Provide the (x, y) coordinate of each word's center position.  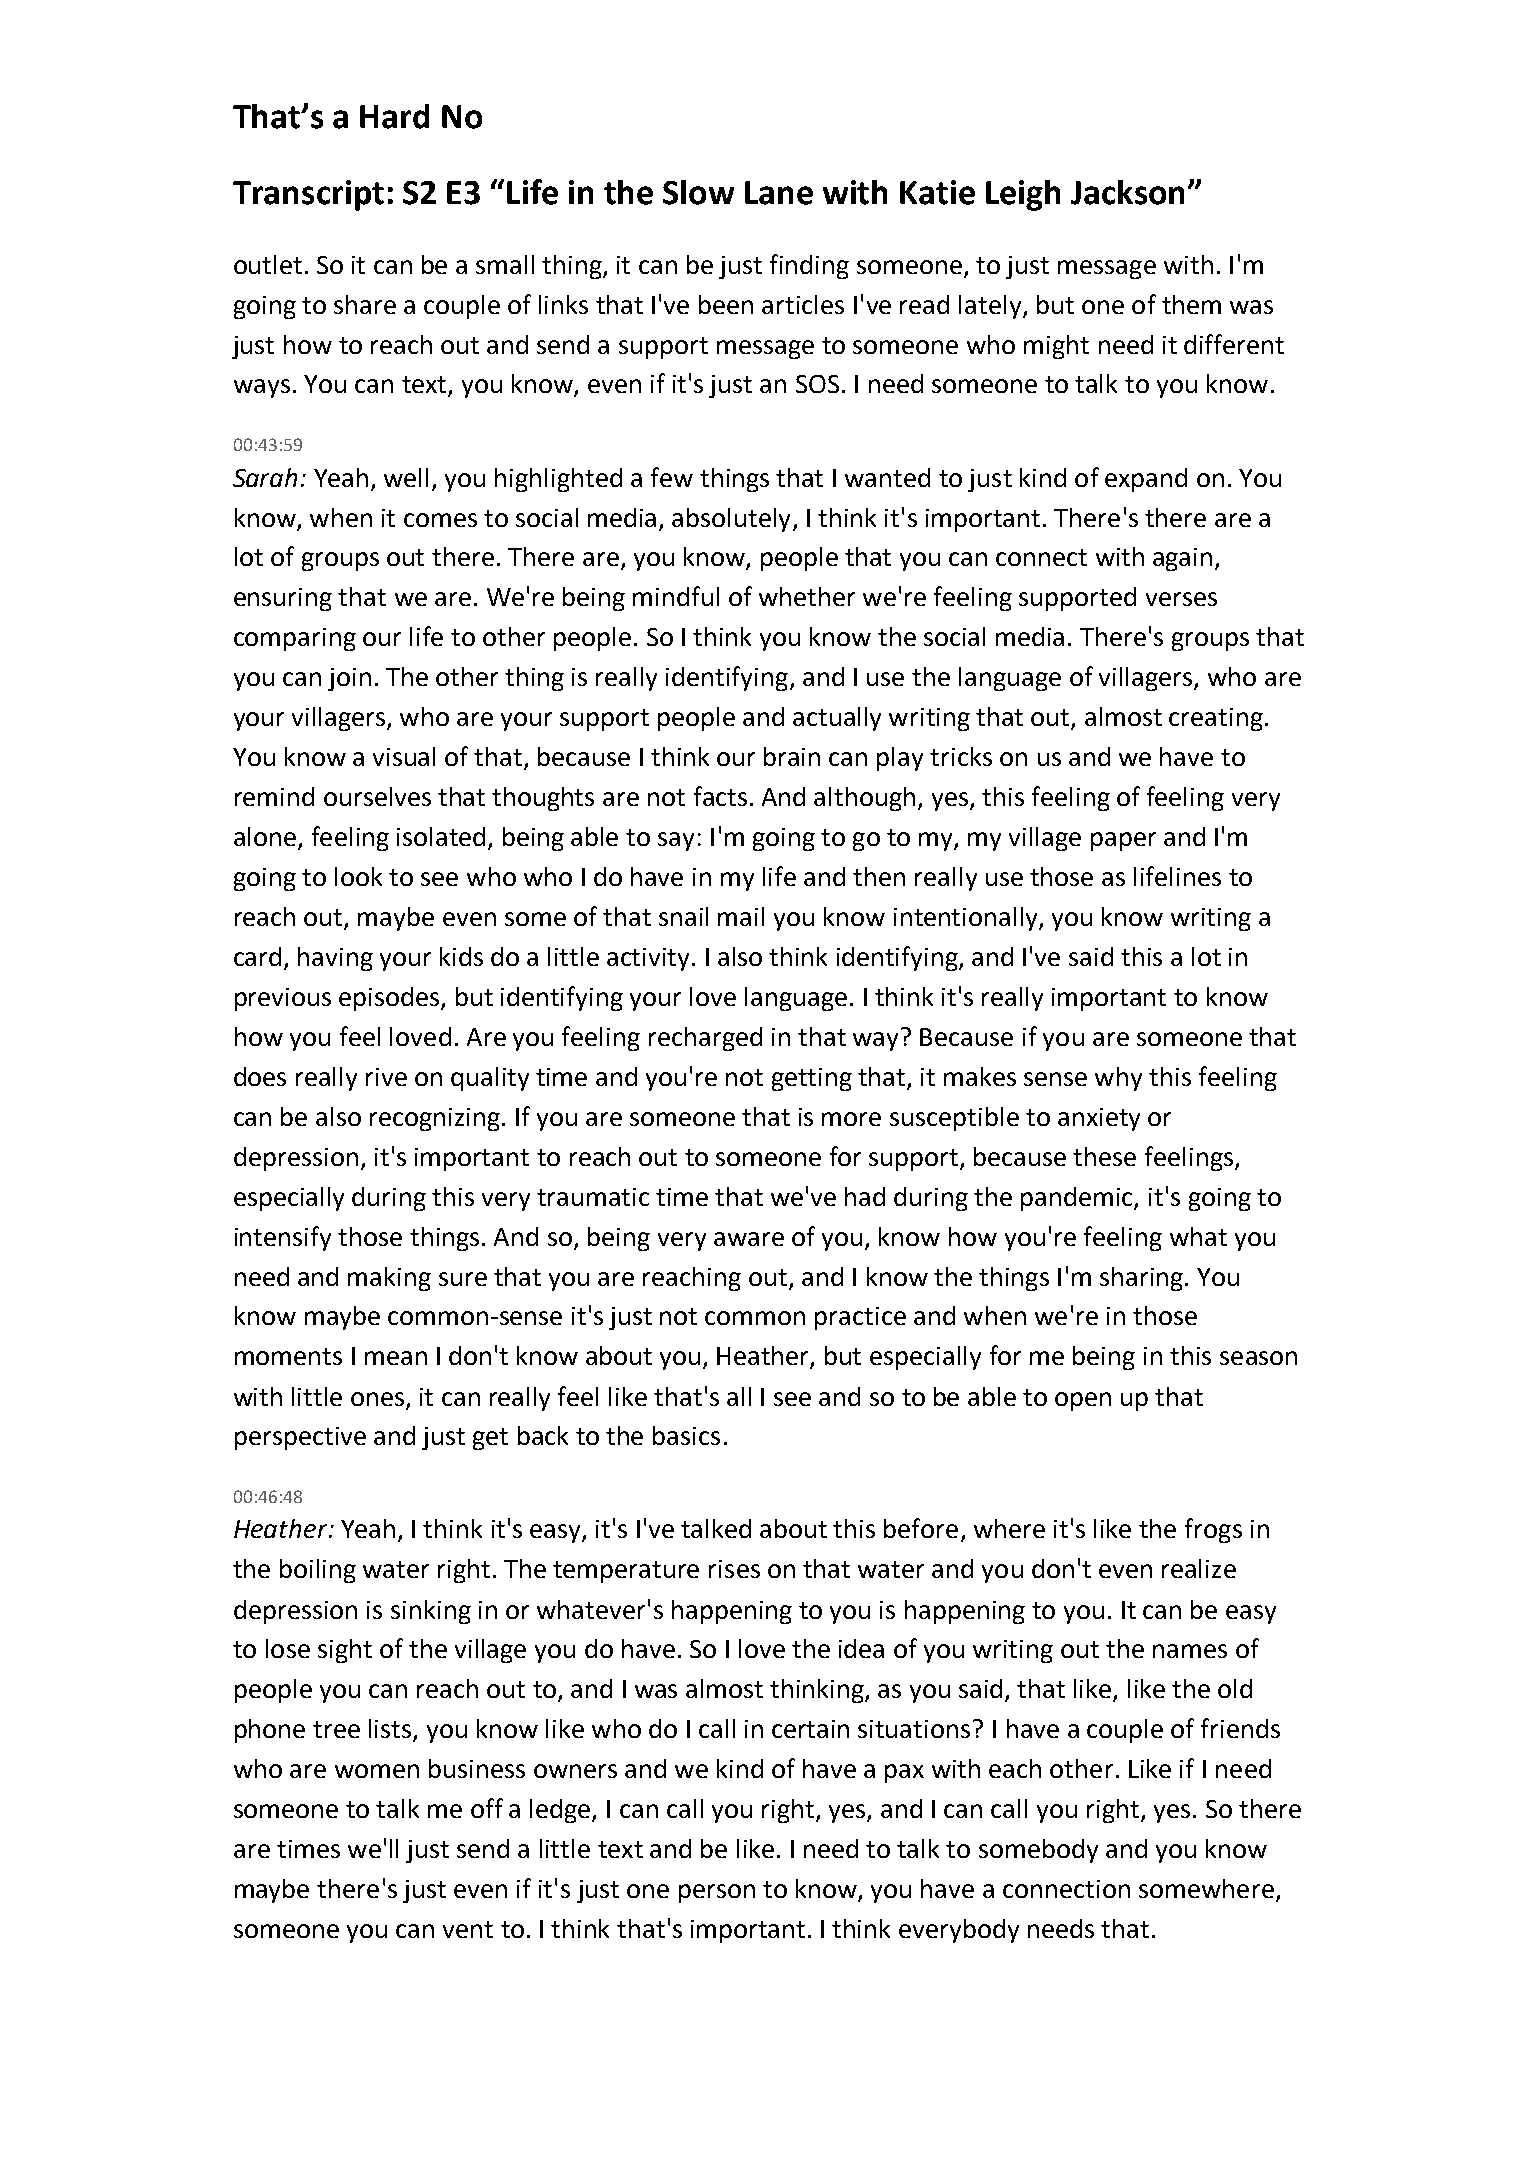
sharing (1141, 1279)
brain (792, 756)
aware (749, 1239)
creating (1216, 719)
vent (468, 1929)
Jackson (1127, 192)
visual (404, 756)
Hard (394, 116)
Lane (779, 193)
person (717, 1893)
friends (1240, 1728)
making (389, 1279)
